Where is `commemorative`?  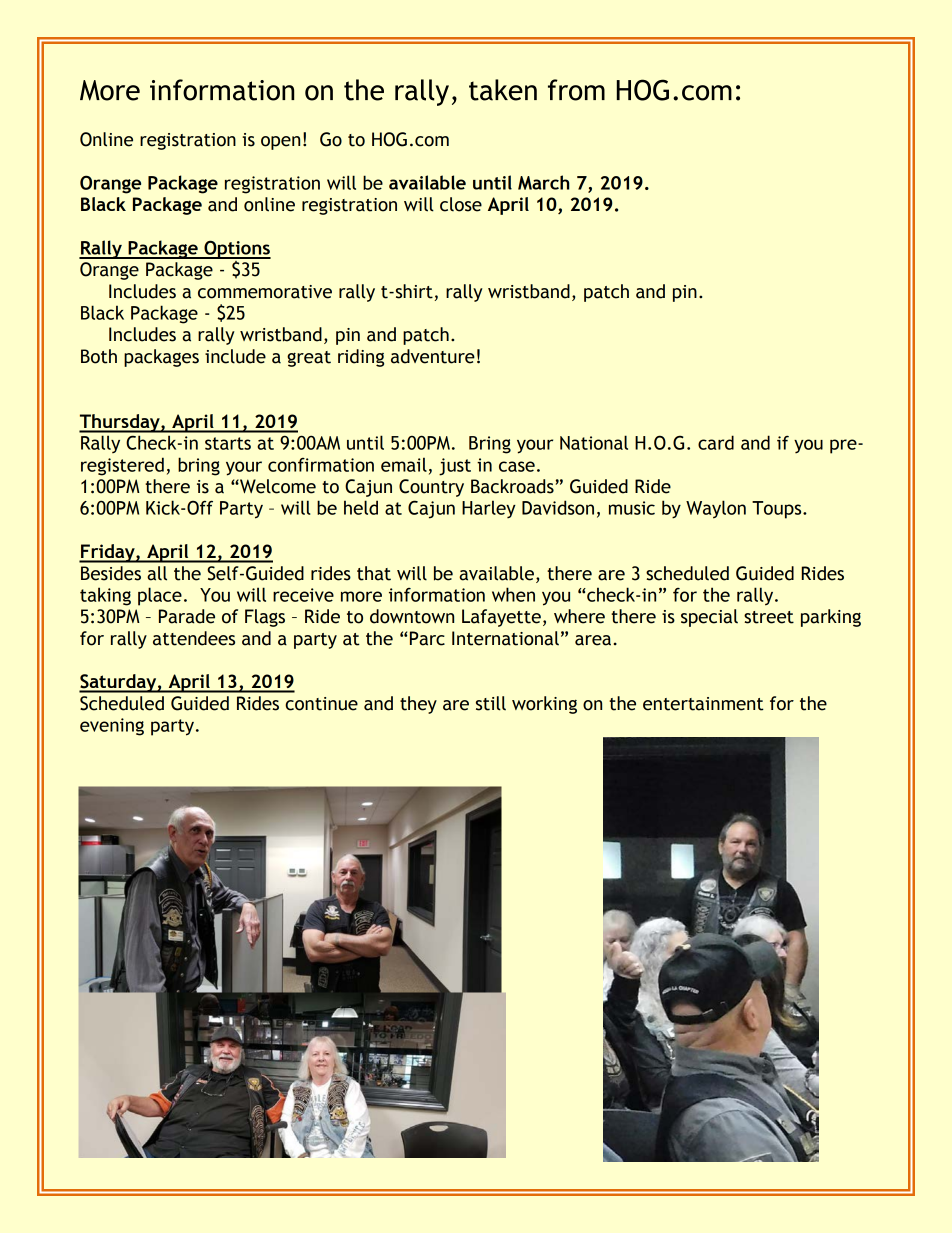 commemorative is located at coordinates (265, 292).
